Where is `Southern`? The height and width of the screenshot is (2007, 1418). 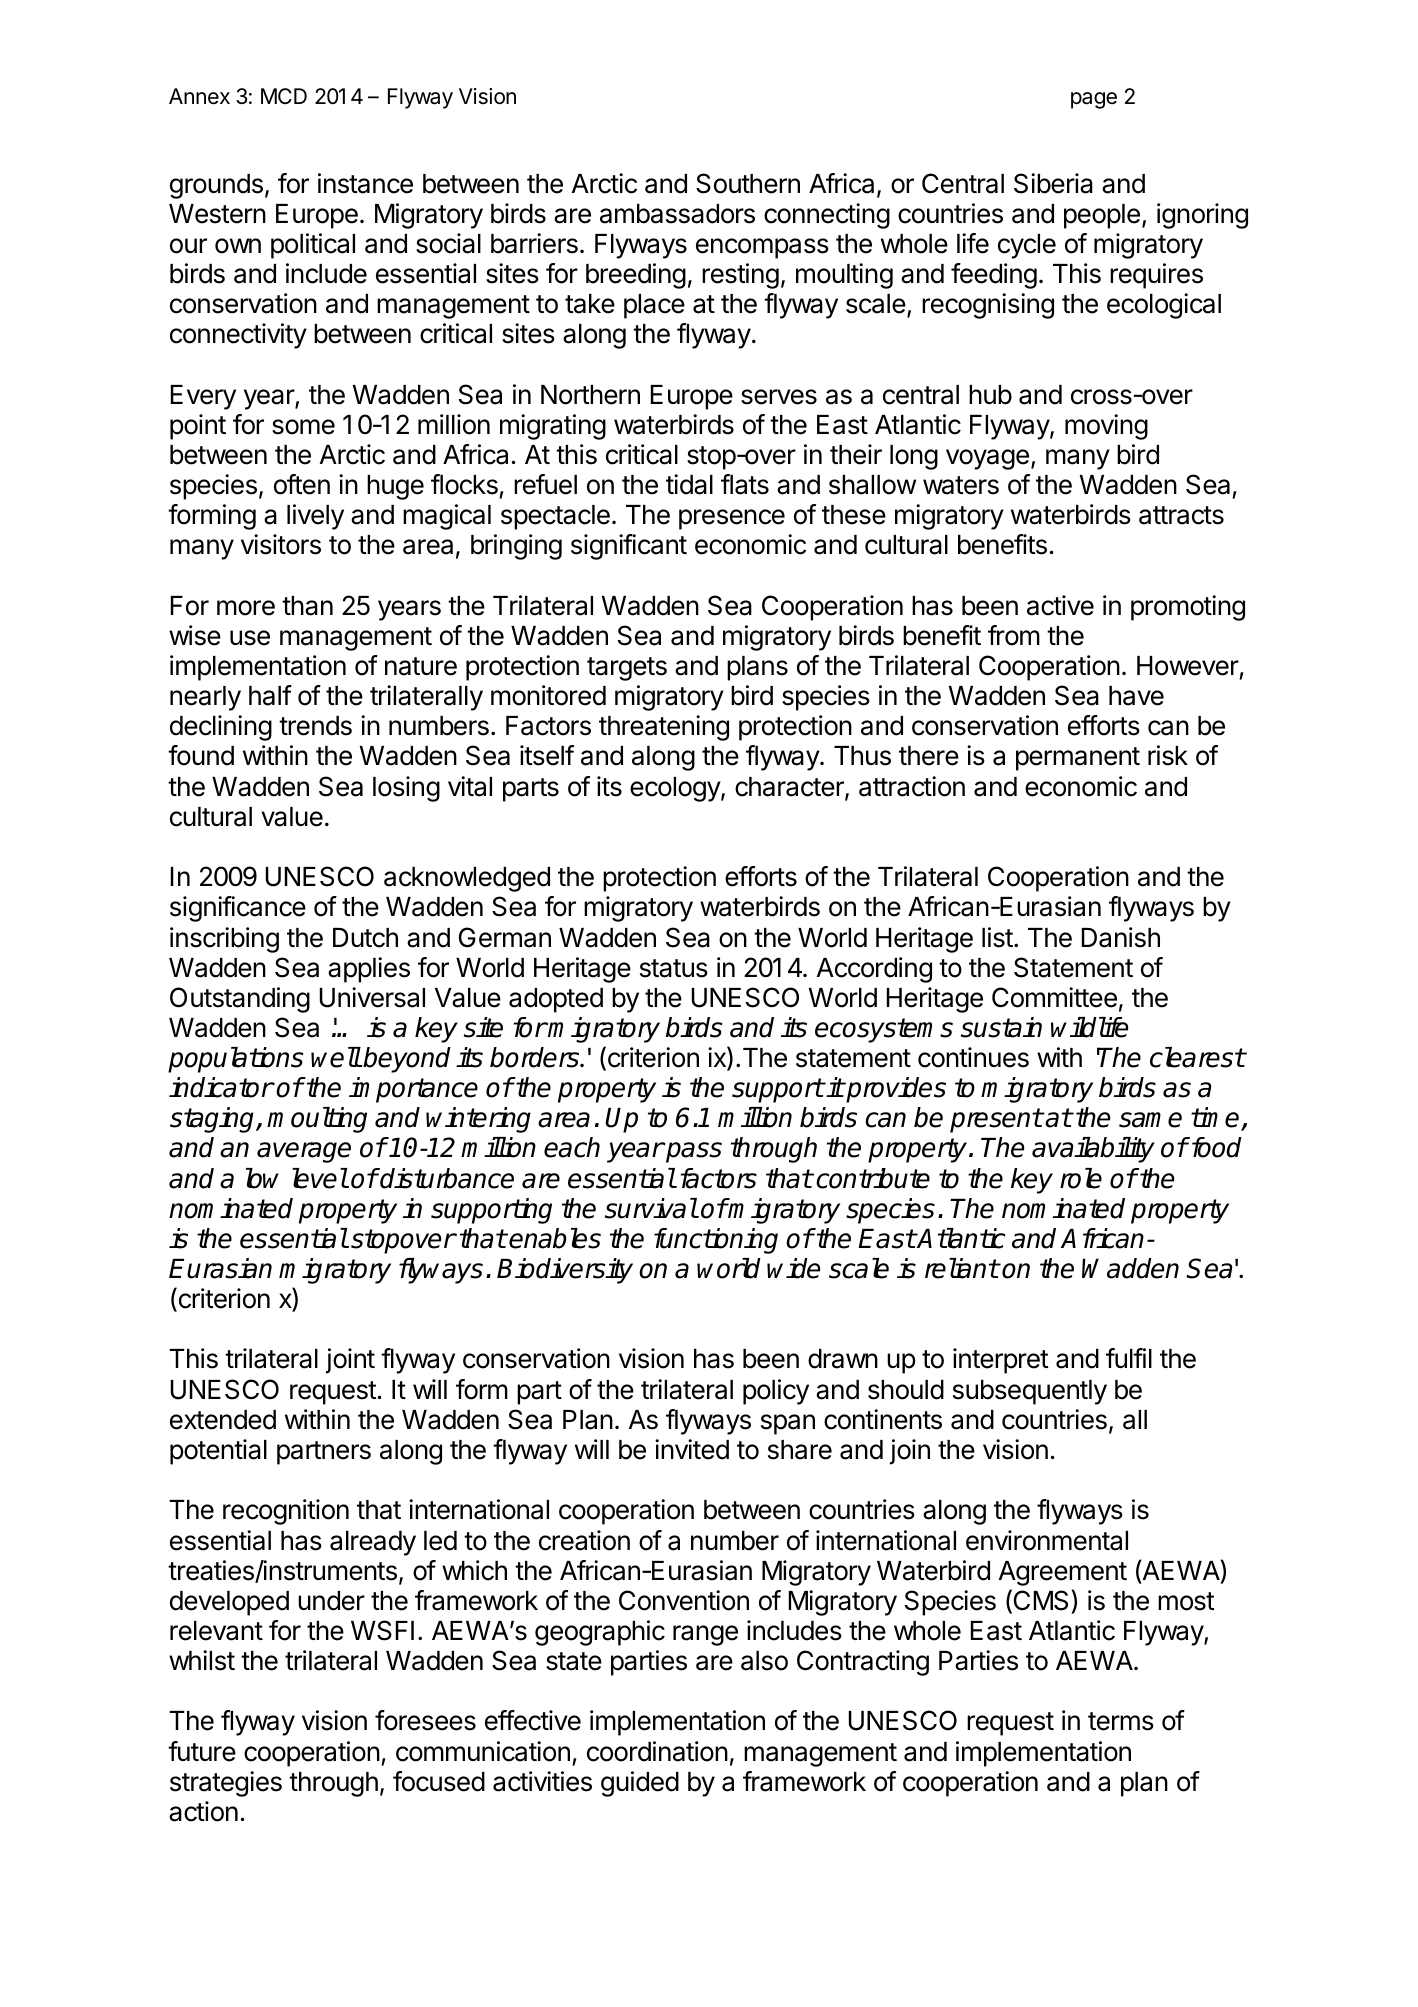
Southern is located at coordinates (748, 183).
